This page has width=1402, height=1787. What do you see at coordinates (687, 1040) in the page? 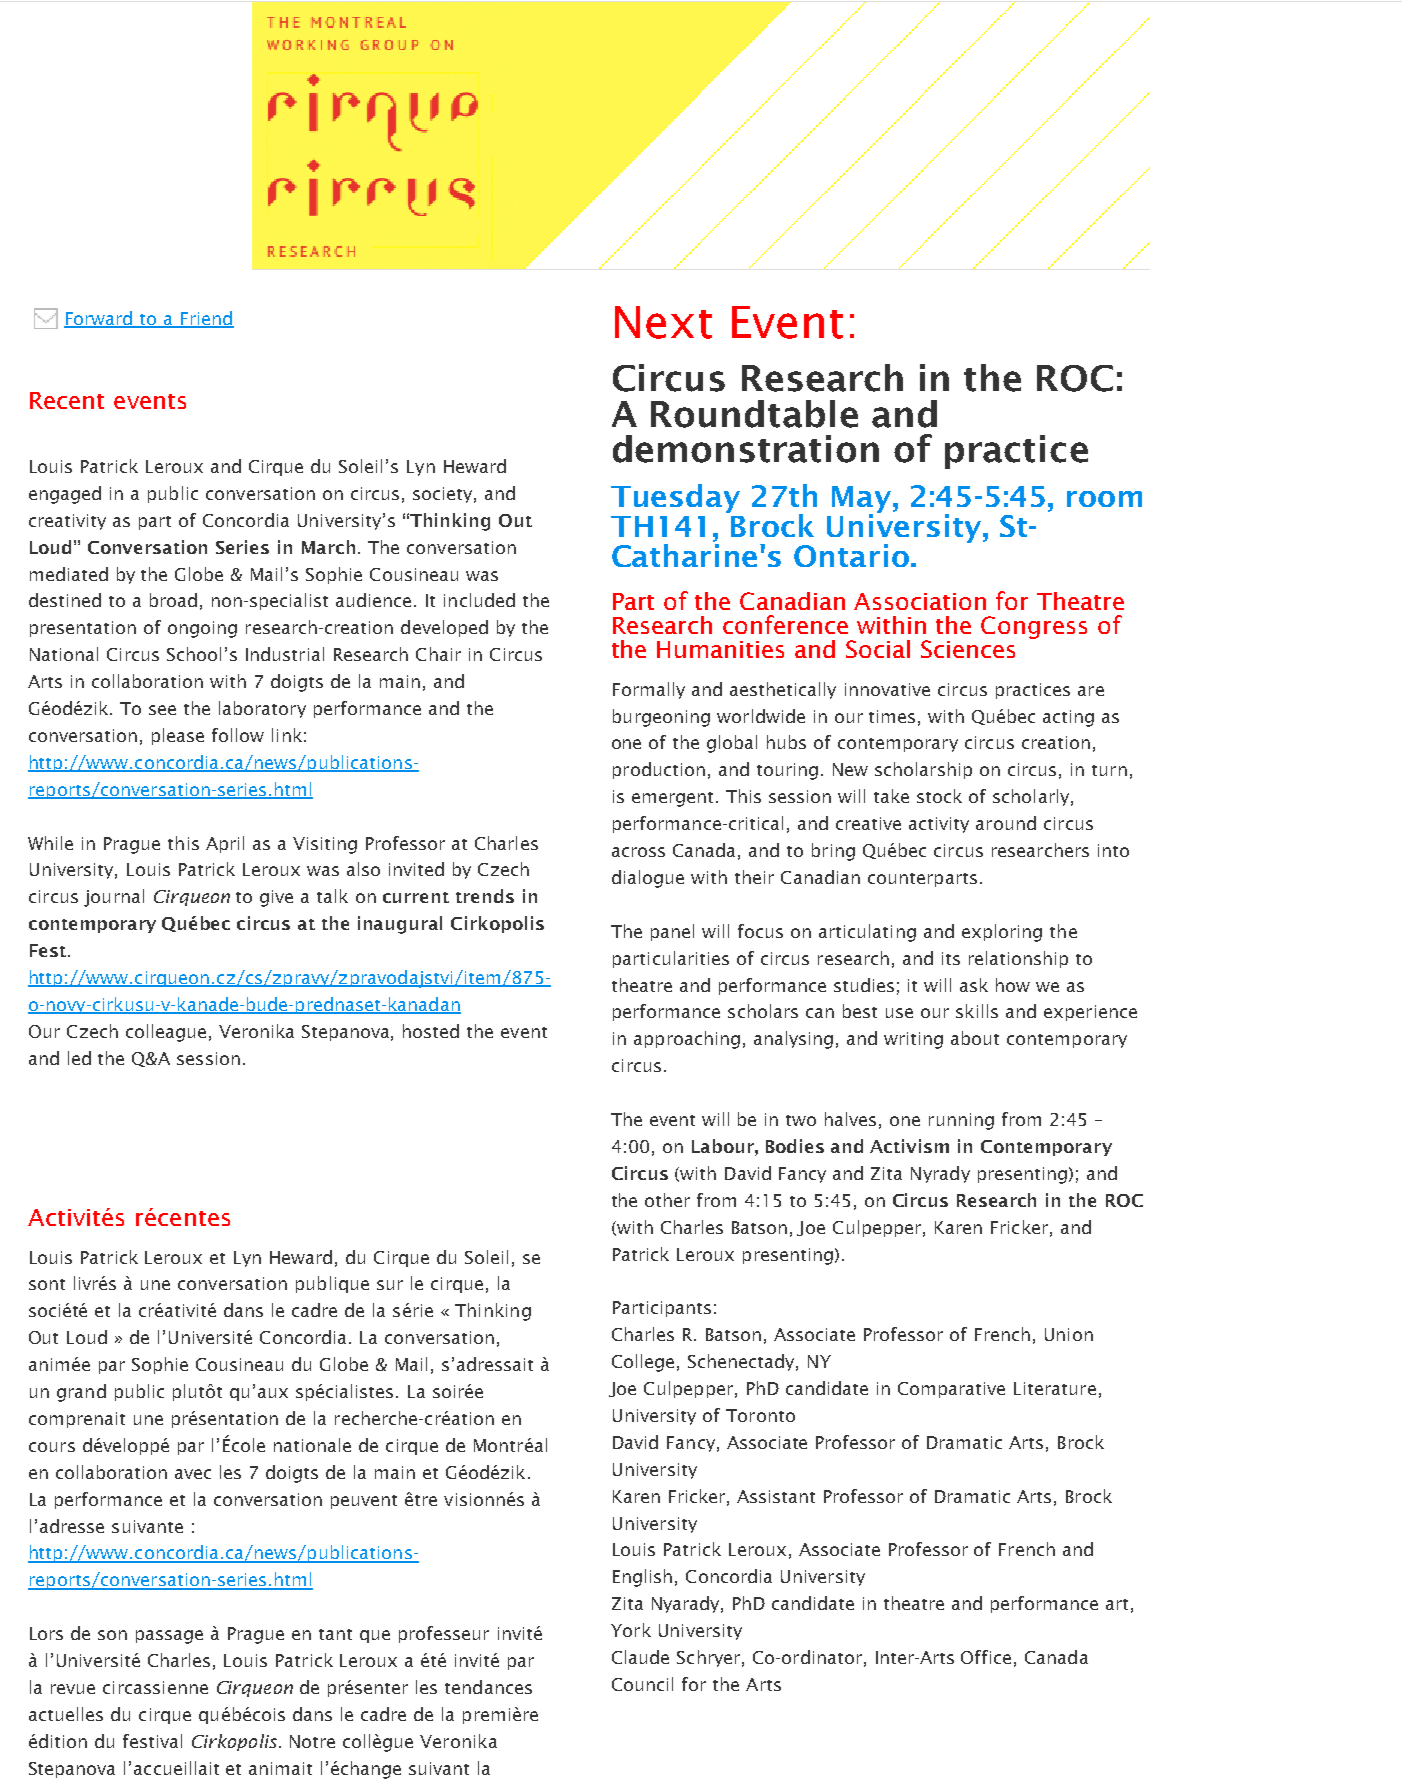
I see `approaching` at bounding box center [687, 1040].
